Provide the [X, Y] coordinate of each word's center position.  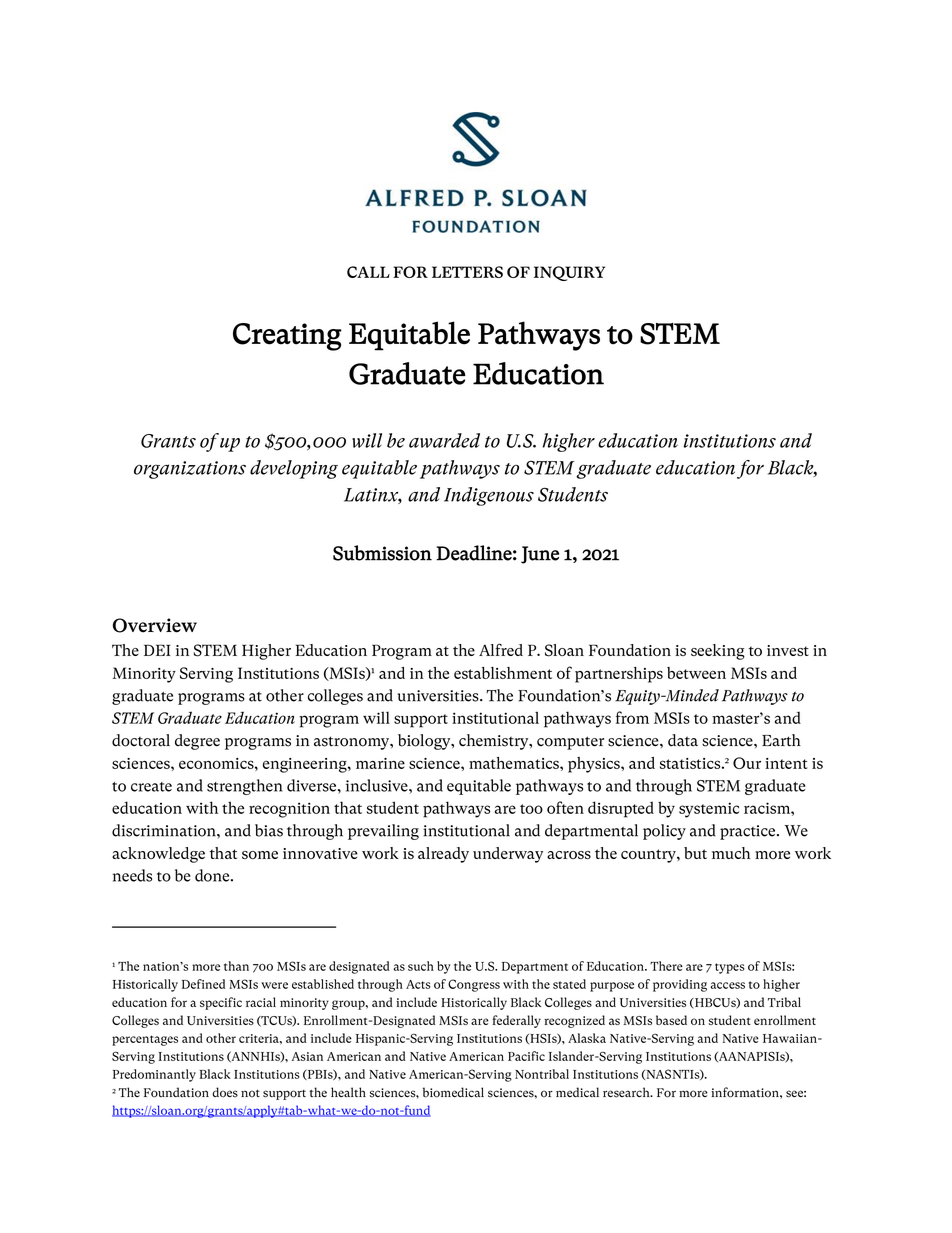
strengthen [244, 787]
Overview [155, 625]
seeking [718, 652]
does [225, 1092]
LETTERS [467, 272]
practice [749, 832]
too [531, 809]
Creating [287, 337]
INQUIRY [569, 273]
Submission [382, 553]
